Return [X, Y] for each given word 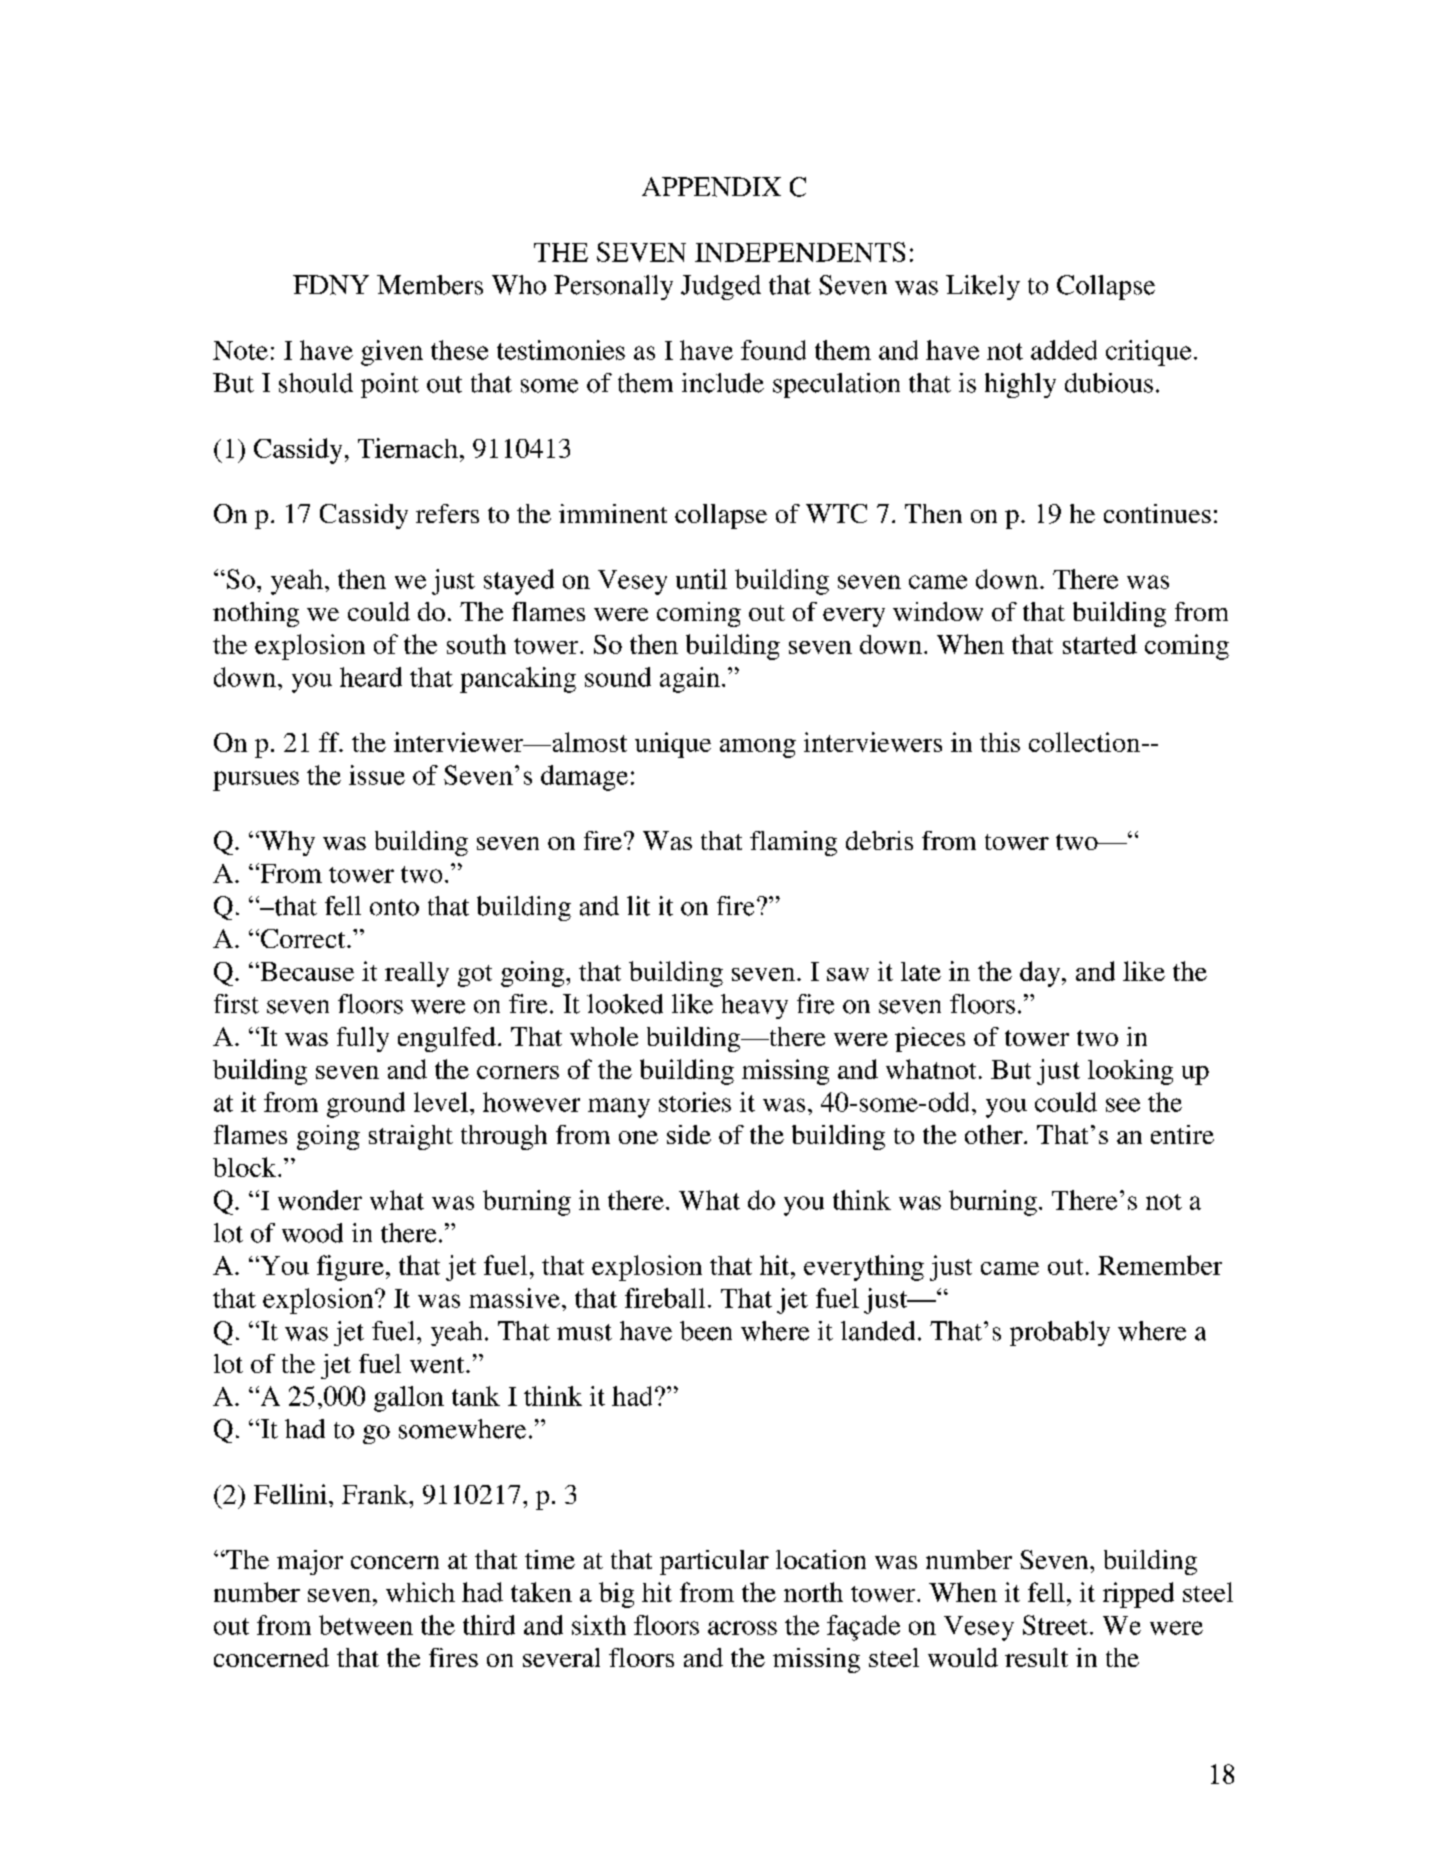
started [1100, 644]
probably [1060, 1333]
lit [638, 906]
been [706, 1331]
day [1041, 974]
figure [350, 1268]
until [701, 579]
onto [394, 907]
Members [430, 285]
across [742, 1628]
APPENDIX [711, 187]
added [1064, 350]
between [366, 1625]
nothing [256, 614]
